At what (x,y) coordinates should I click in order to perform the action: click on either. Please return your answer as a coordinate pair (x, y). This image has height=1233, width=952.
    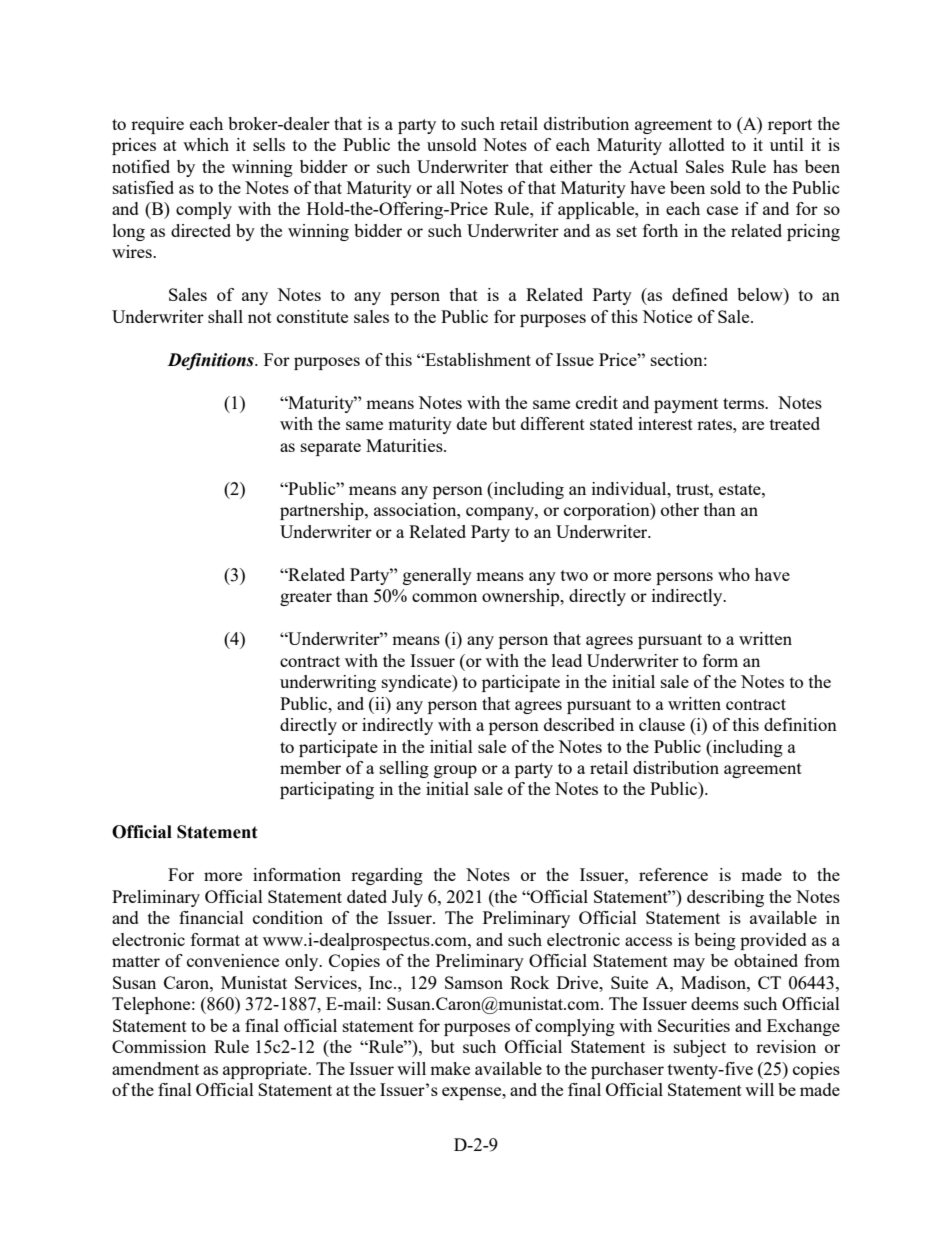
    Looking at the image, I should click on (571, 166).
